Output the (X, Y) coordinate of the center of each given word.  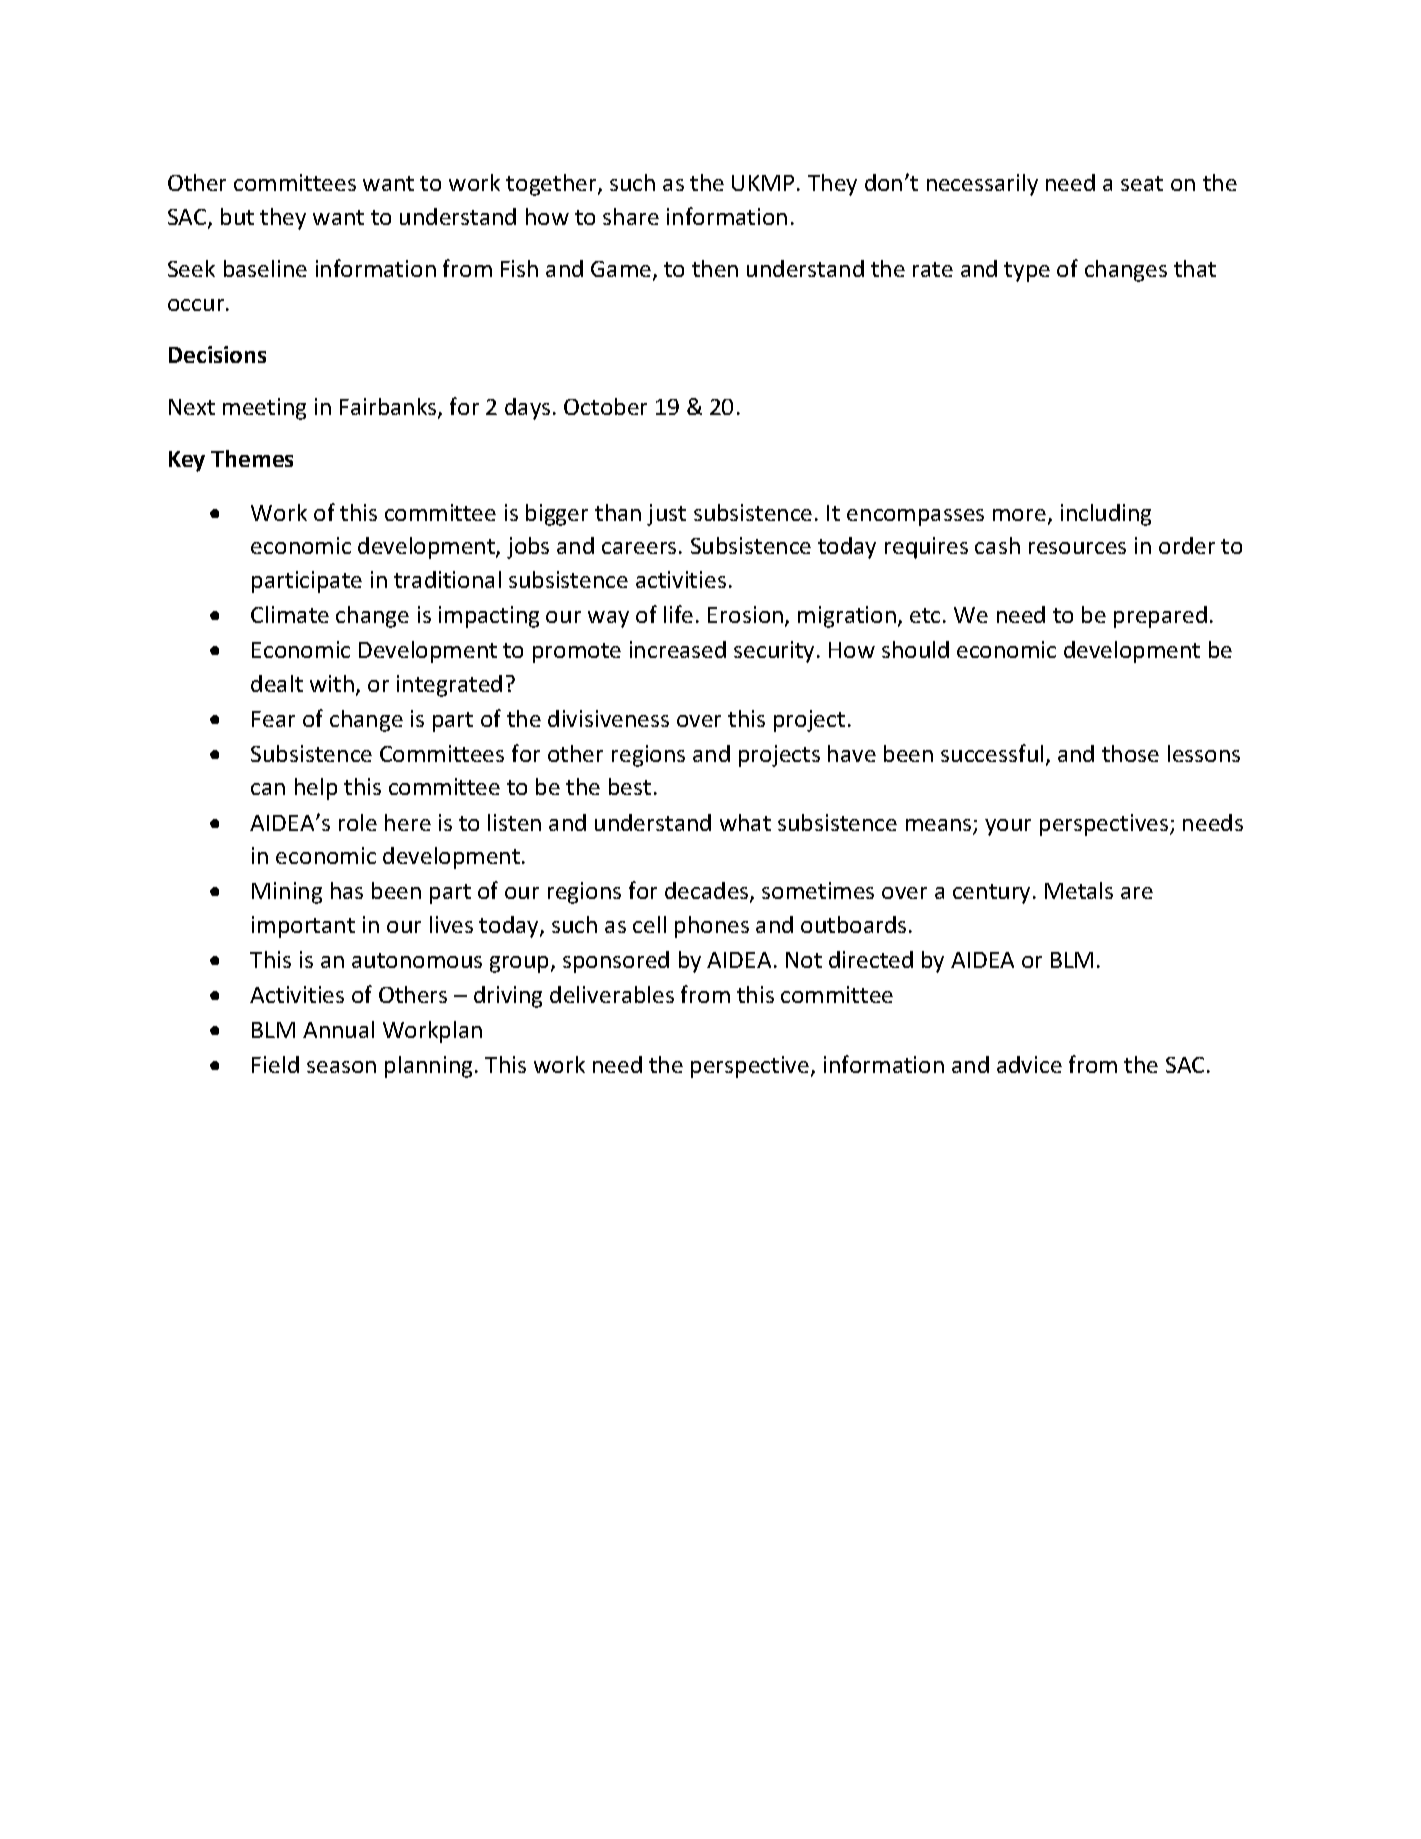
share (631, 216)
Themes (252, 458)
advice (1029, 1064)
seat (1142, 183)
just (666, 515)
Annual (338, 1029)
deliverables (612, 994)
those (1130, 753)
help (316, 789)
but (237, 216)
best (630, 786)
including (1106, 515)
